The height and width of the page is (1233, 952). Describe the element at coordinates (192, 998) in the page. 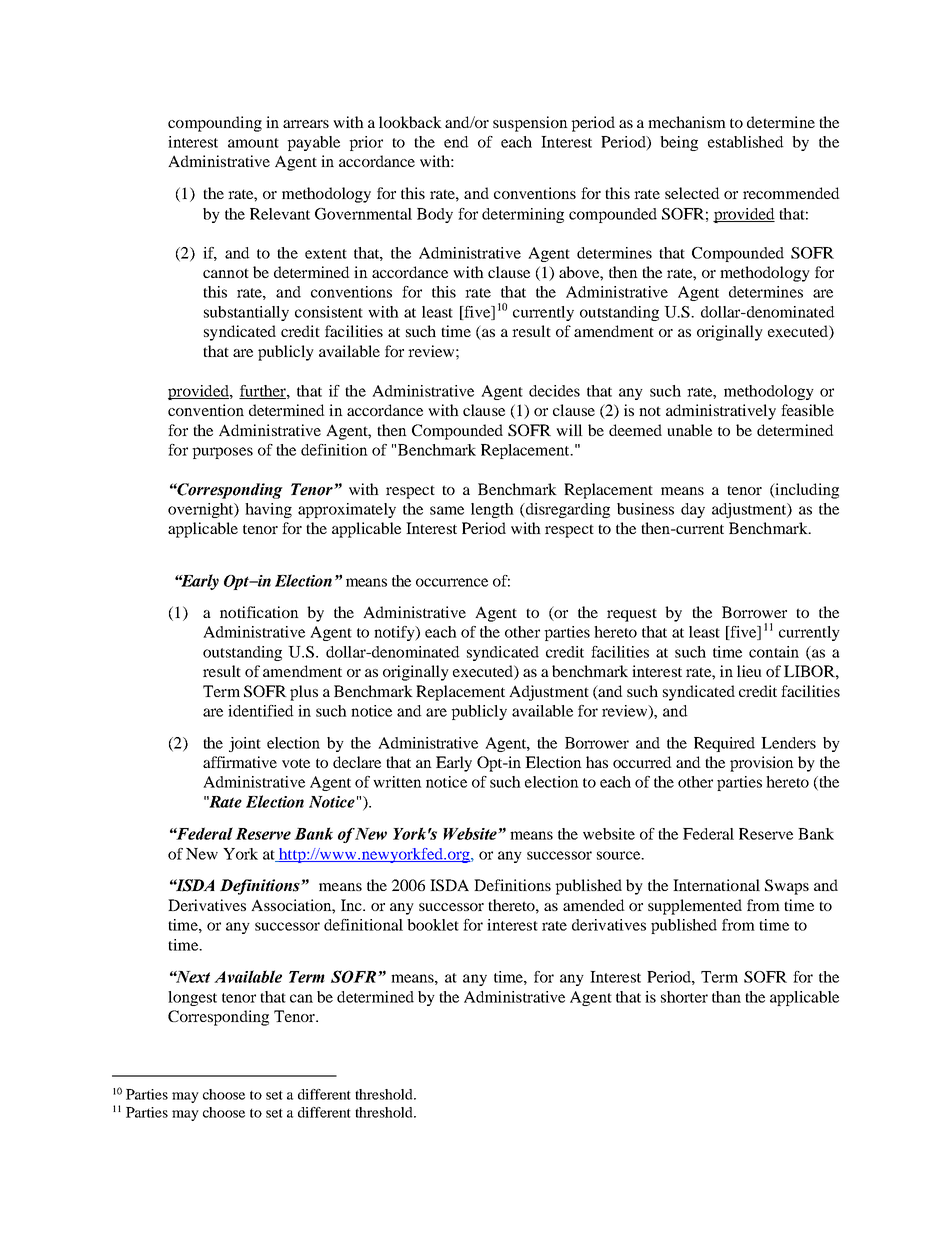

I see `longest` at that location.
